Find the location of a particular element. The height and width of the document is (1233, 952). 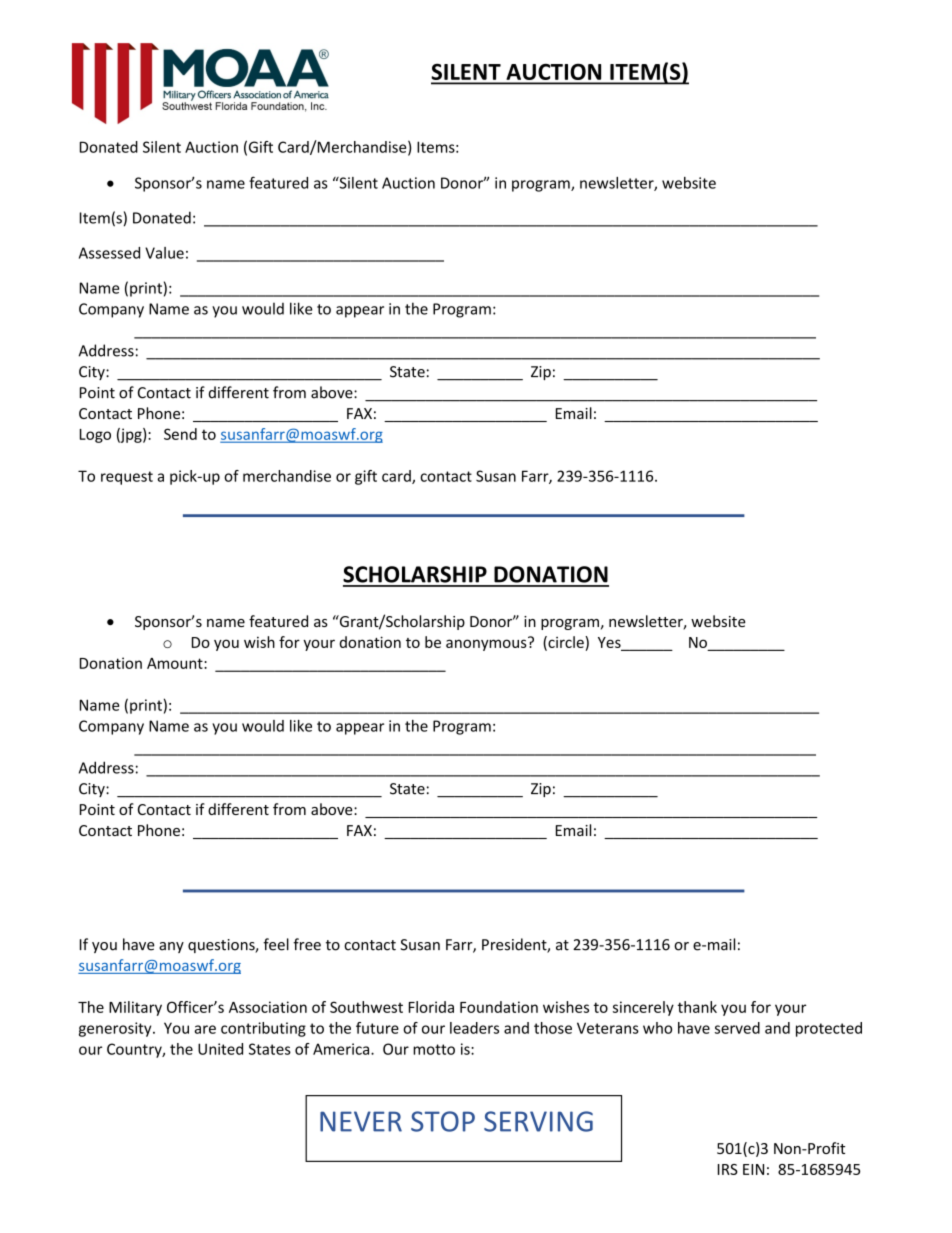

thank is located at coordinates (697, 1007).
